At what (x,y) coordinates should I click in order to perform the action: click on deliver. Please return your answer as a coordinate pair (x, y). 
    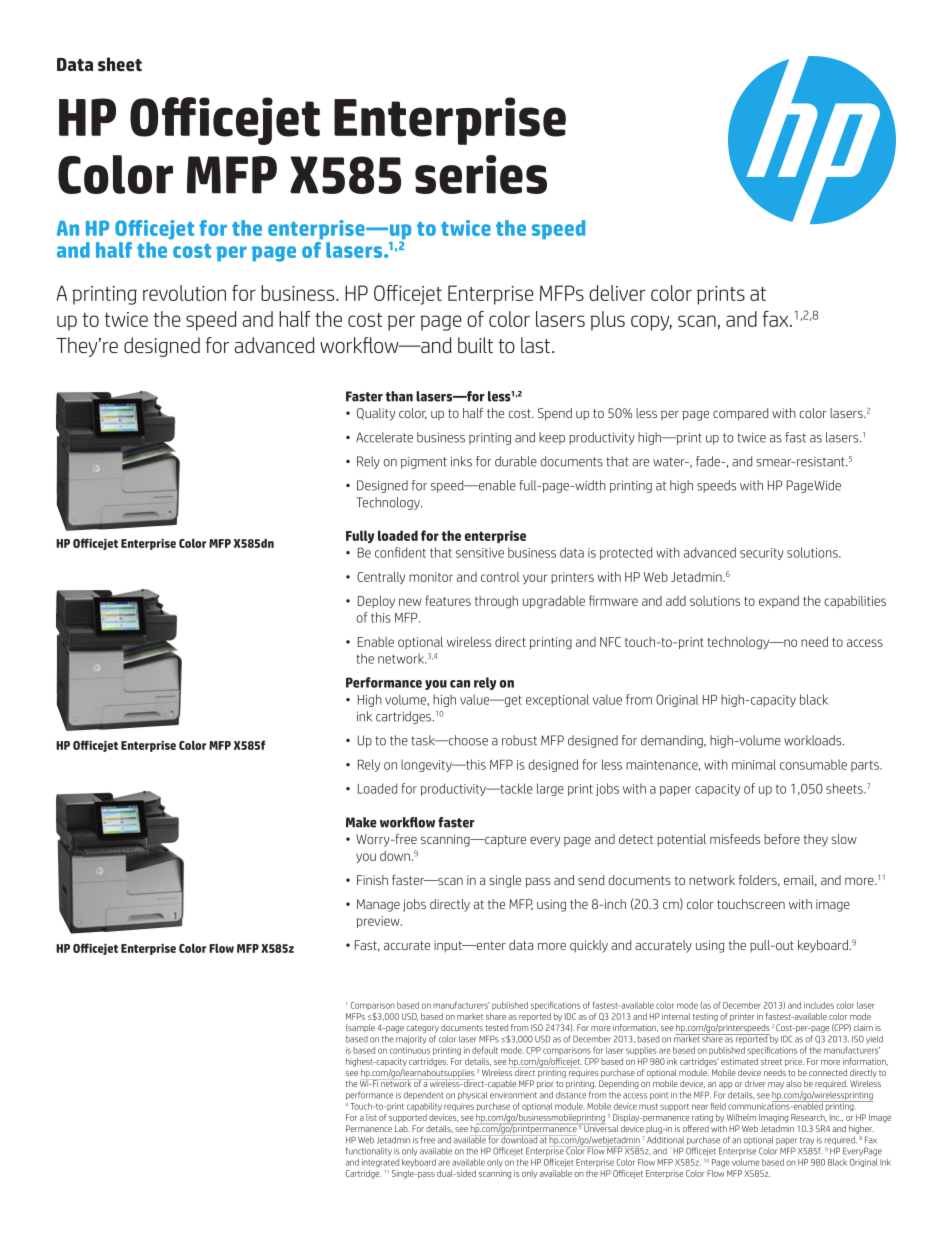
    Looking at the image, I should click on (617, 293).
